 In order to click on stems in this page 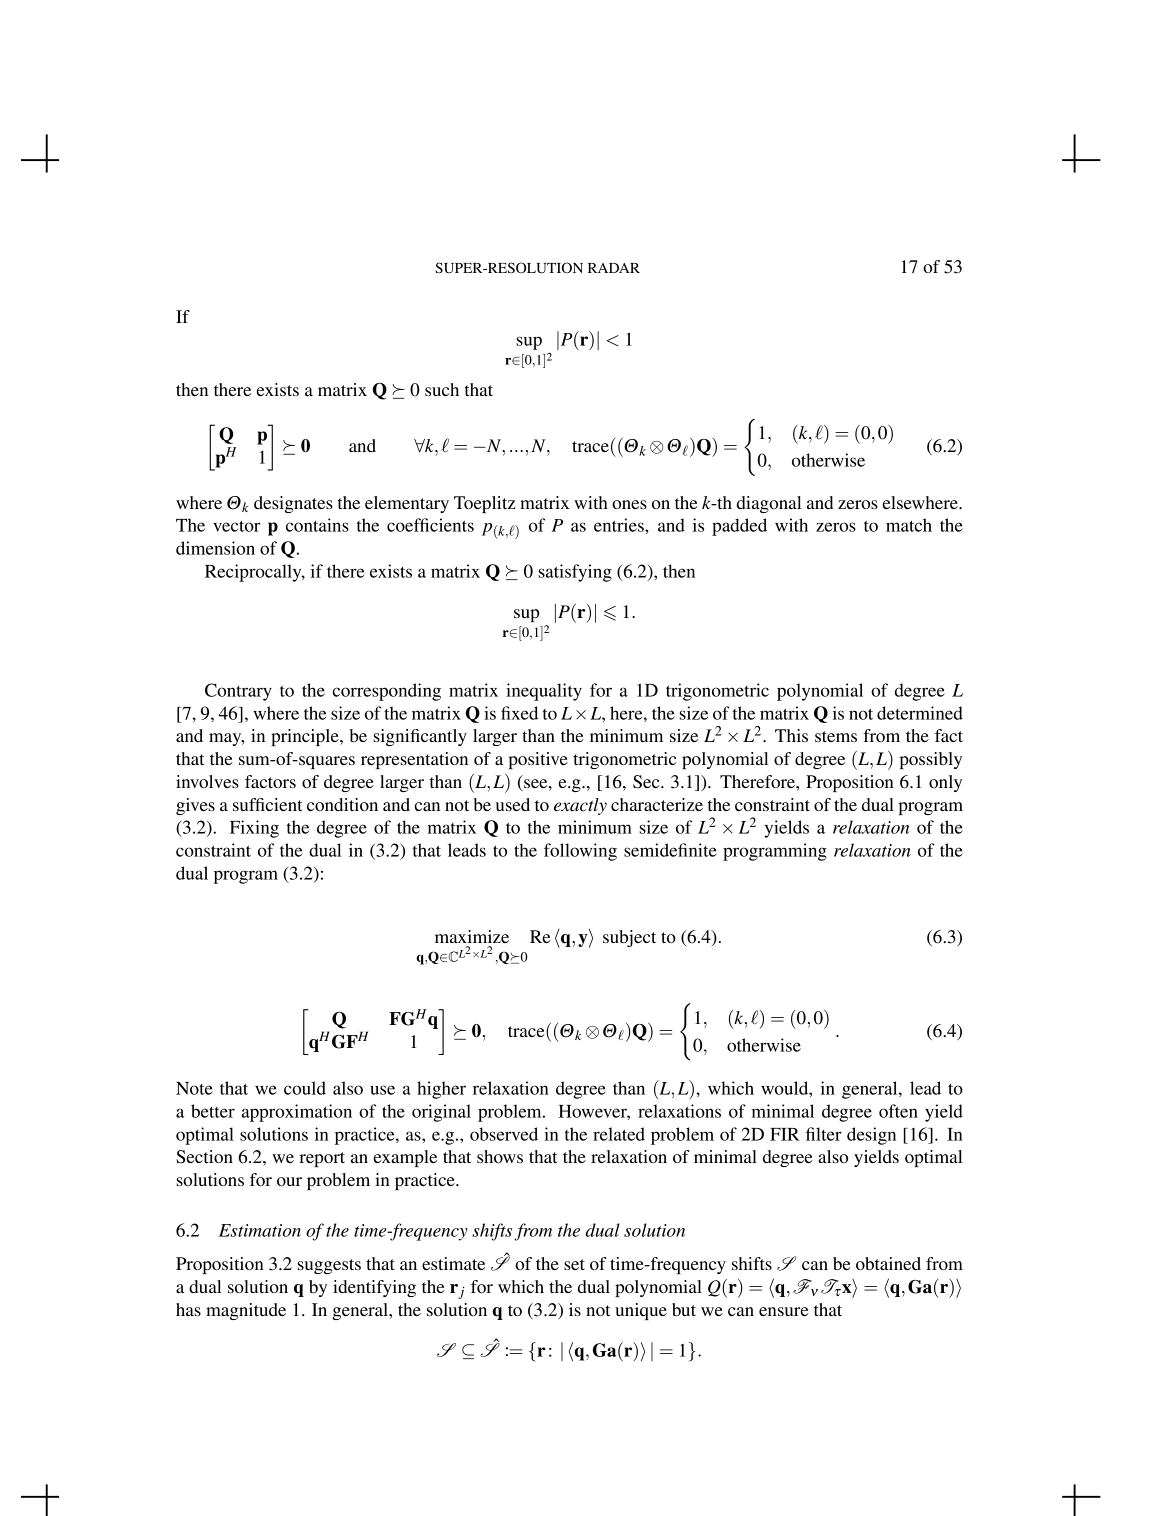, I will do `click(836, 736)`.
